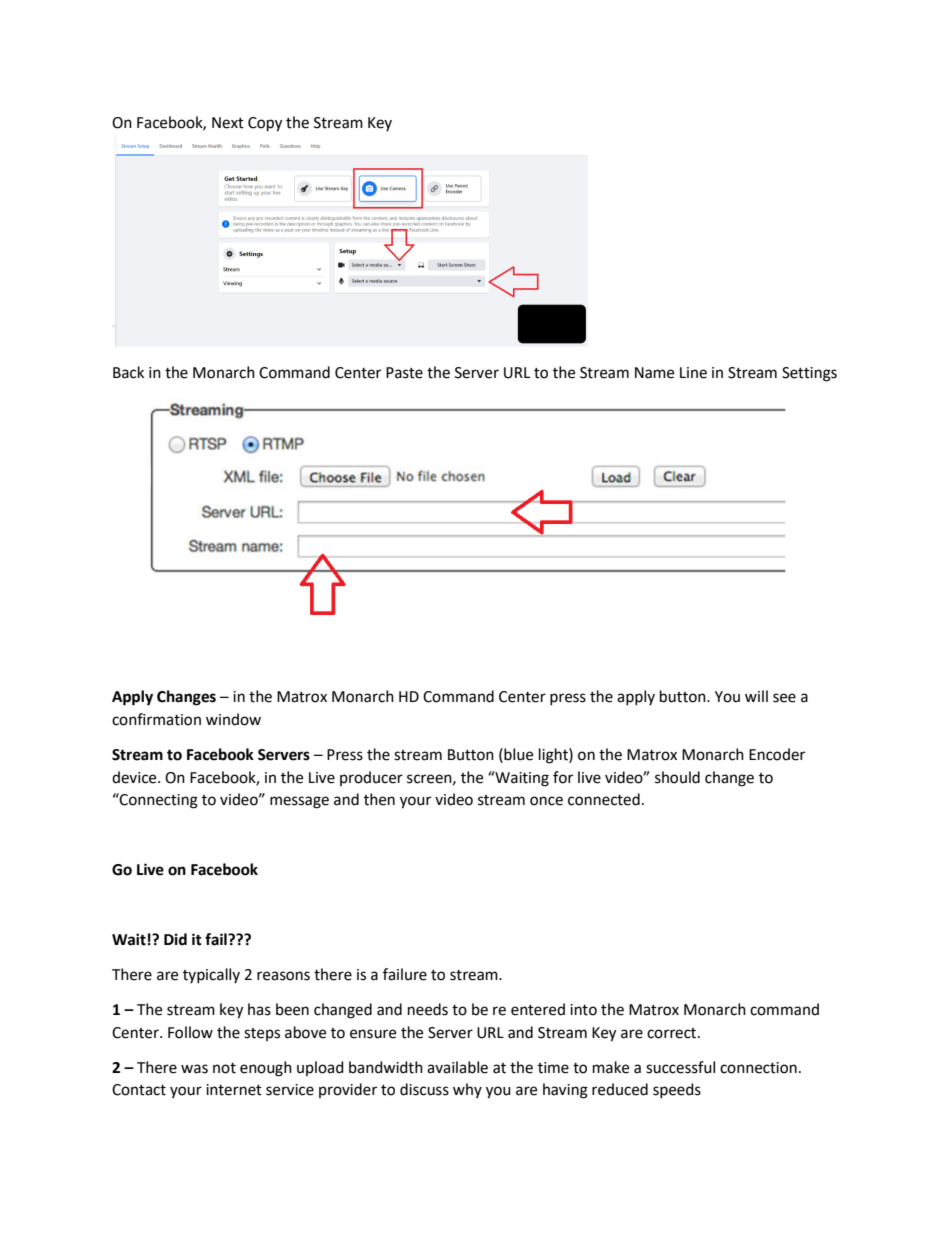 The image size is (952, 1233). What do you see at coordinates (224, 1068) in the document?
I see `not` at bounding box center [224, 1068].
